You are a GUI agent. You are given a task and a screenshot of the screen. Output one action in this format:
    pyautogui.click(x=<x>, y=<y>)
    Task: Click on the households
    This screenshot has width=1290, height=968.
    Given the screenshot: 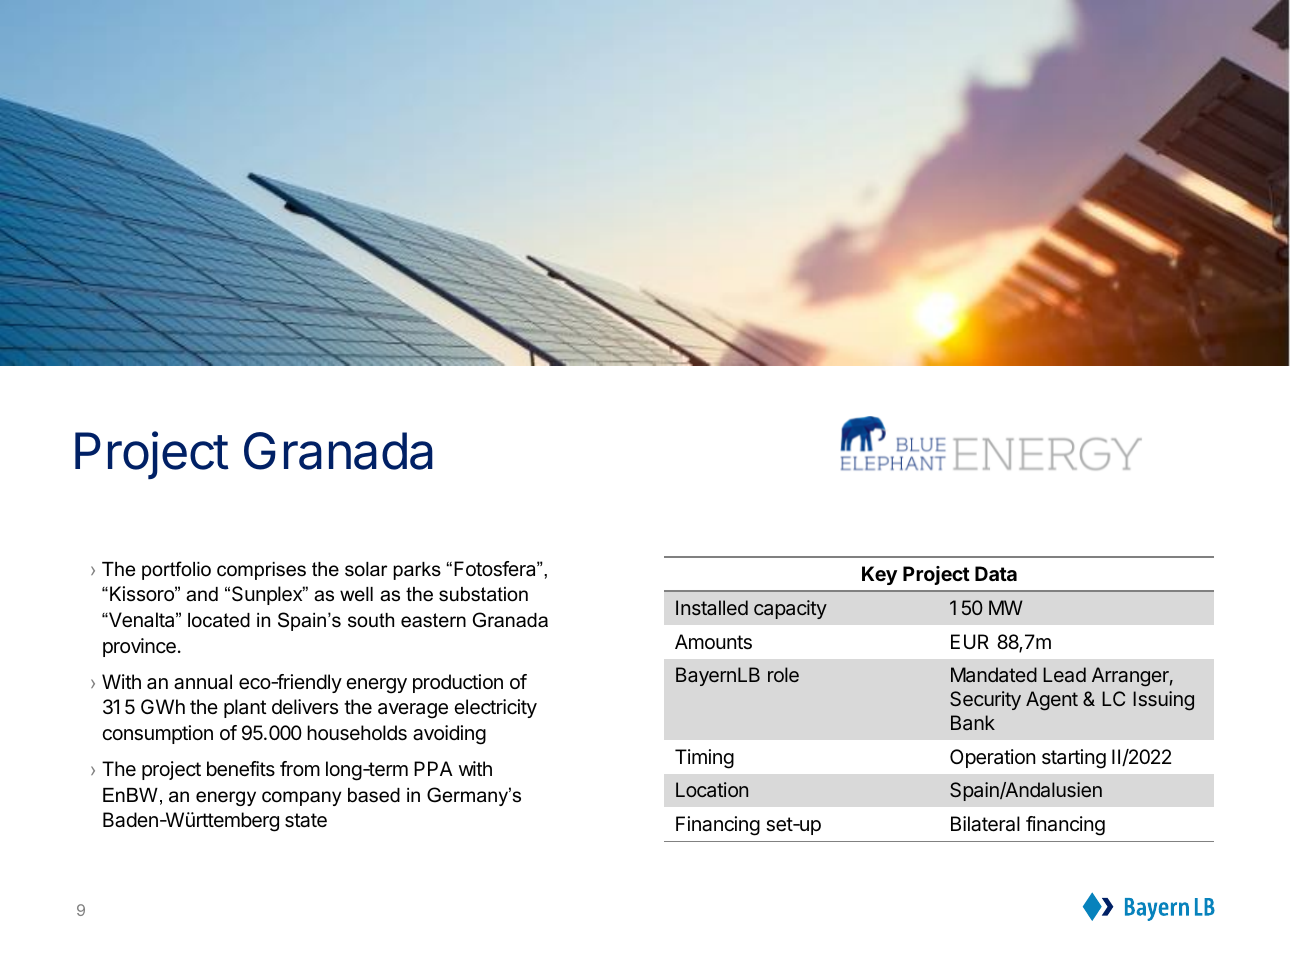 What is the action you would take?
    pyautogui.click(x=357, y=733)
